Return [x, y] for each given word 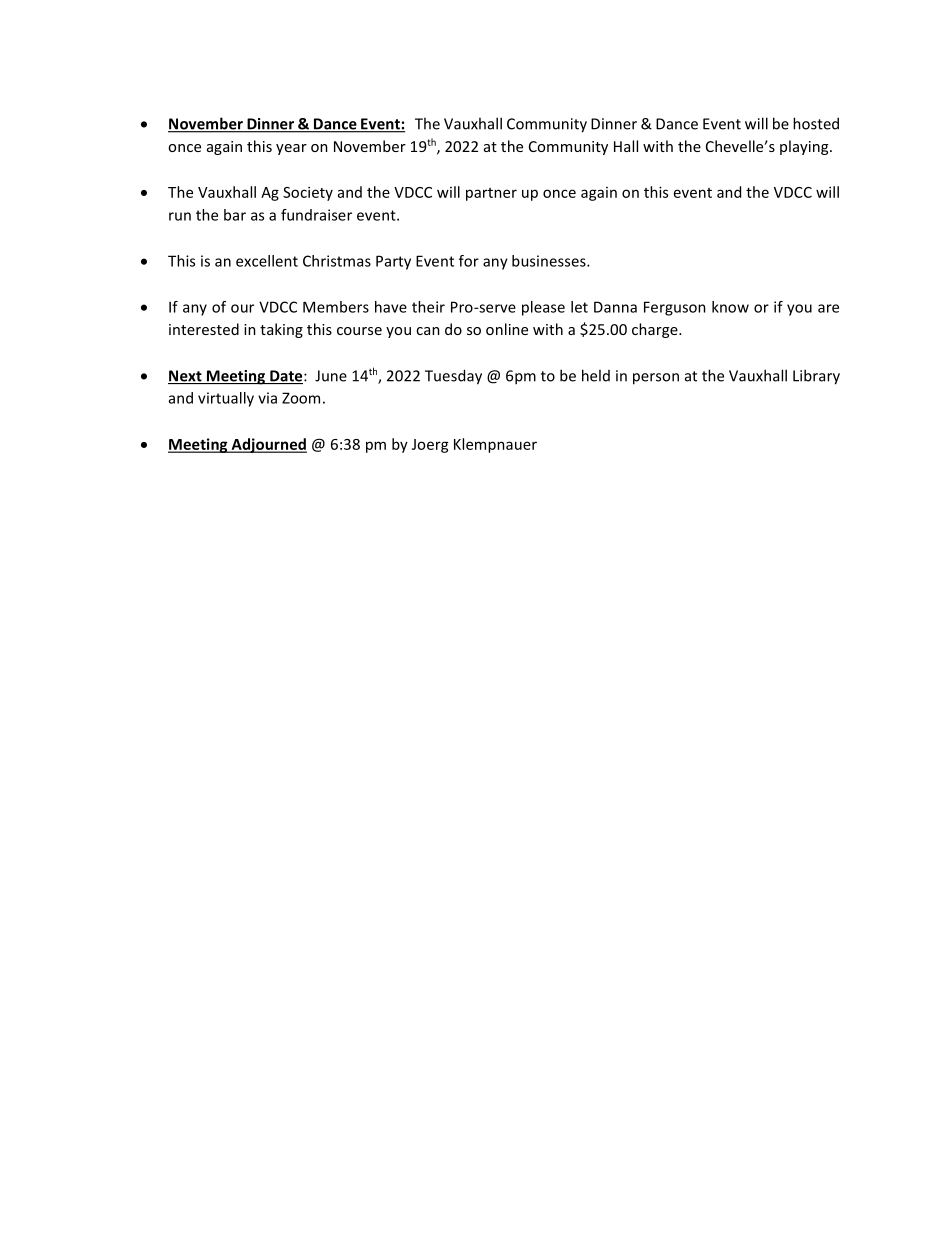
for [469, 261]
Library [816, 377]
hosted [816, 123]
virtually [226, 399]
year [291, 149]
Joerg [430, 446]
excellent [267, 261]
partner [491, 194]
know [730, 307]
